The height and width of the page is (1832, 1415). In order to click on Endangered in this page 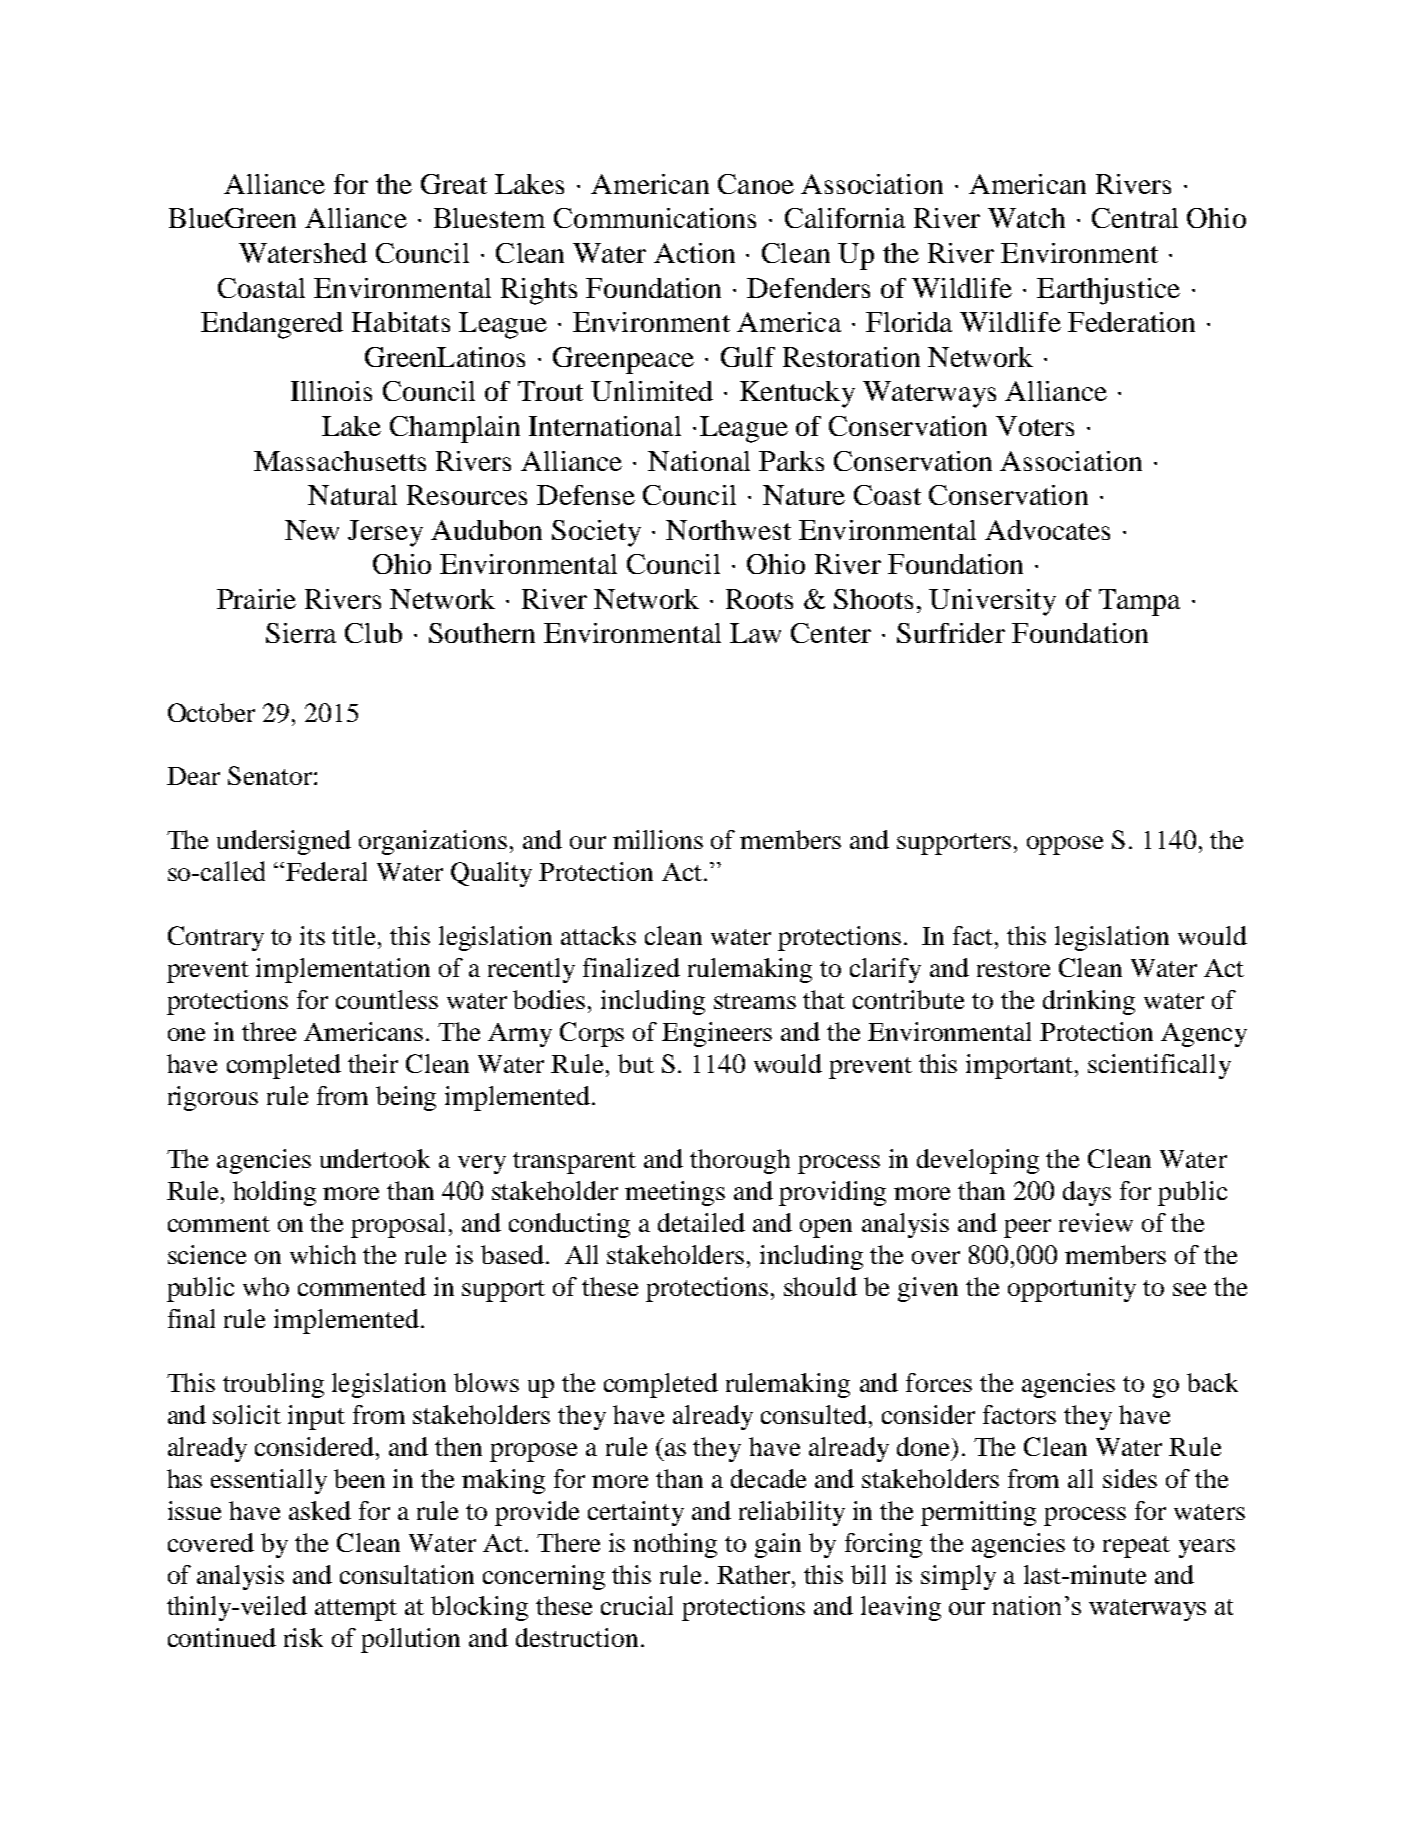, I will do `click(272, 325)`.
